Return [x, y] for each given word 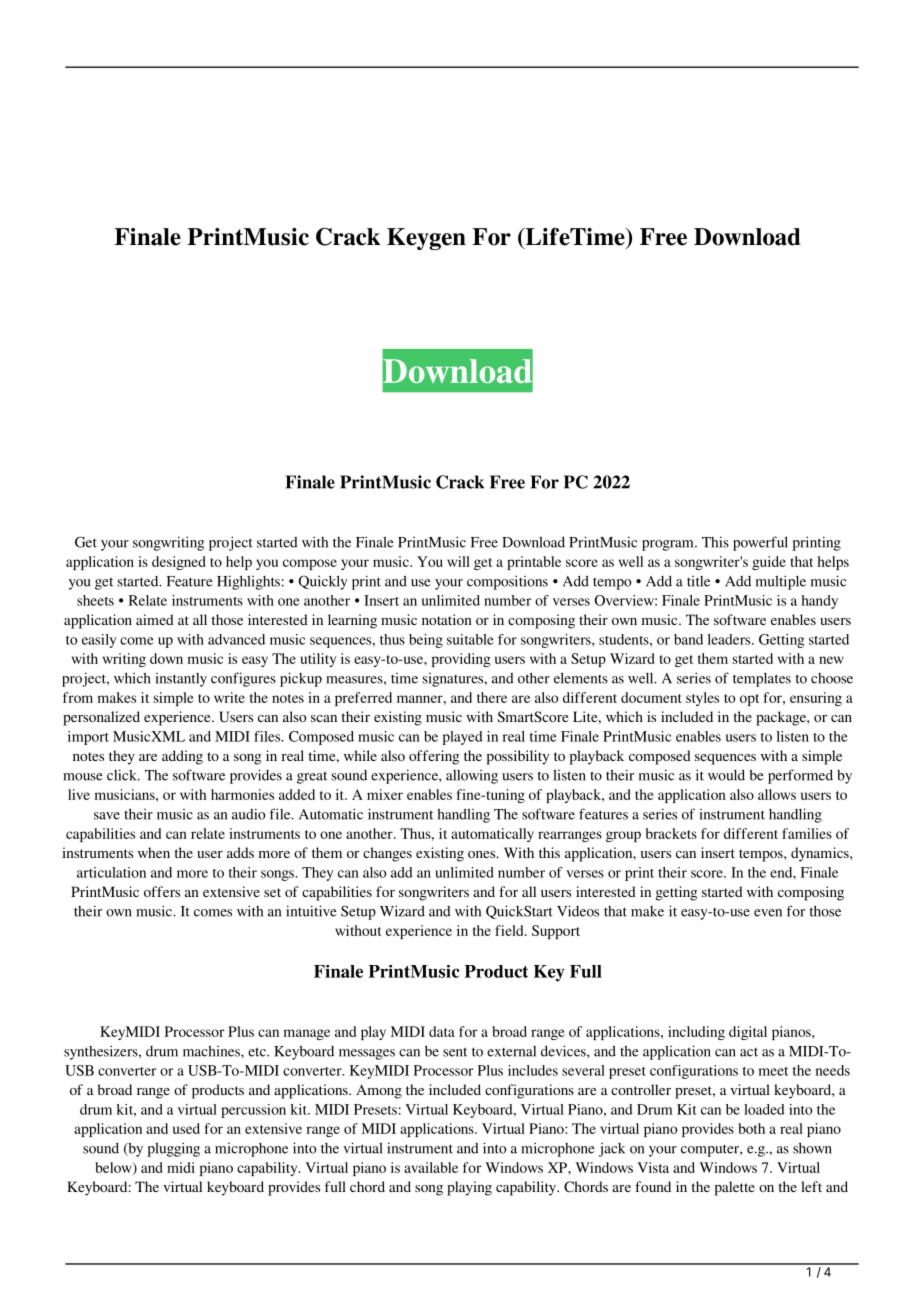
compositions [507, 582]
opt [749, 700]
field [510, 930]
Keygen [426, 239]
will [458, 561]
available [431, 1167]
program [669, 545]
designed [179, 563]
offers [162, 891]
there [492, 697]
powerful [760, 543]
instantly [181, 680]
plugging [174, 1149]
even [768, 913]
